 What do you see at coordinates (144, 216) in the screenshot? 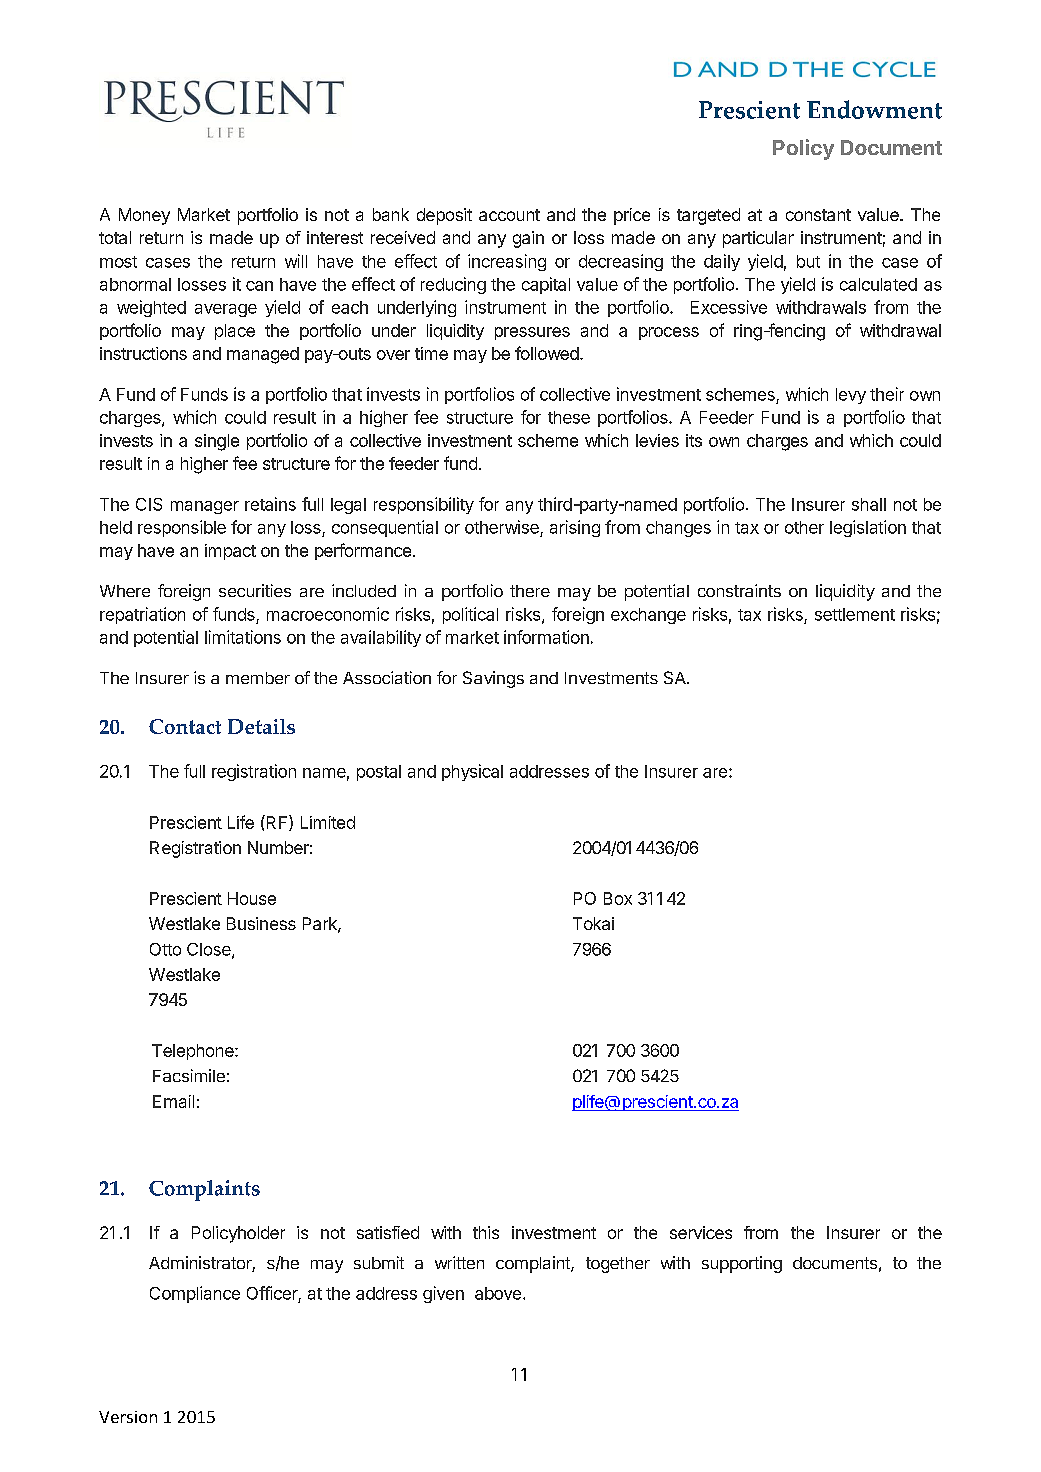
I see `Money` at bounding box center [144, 216].
